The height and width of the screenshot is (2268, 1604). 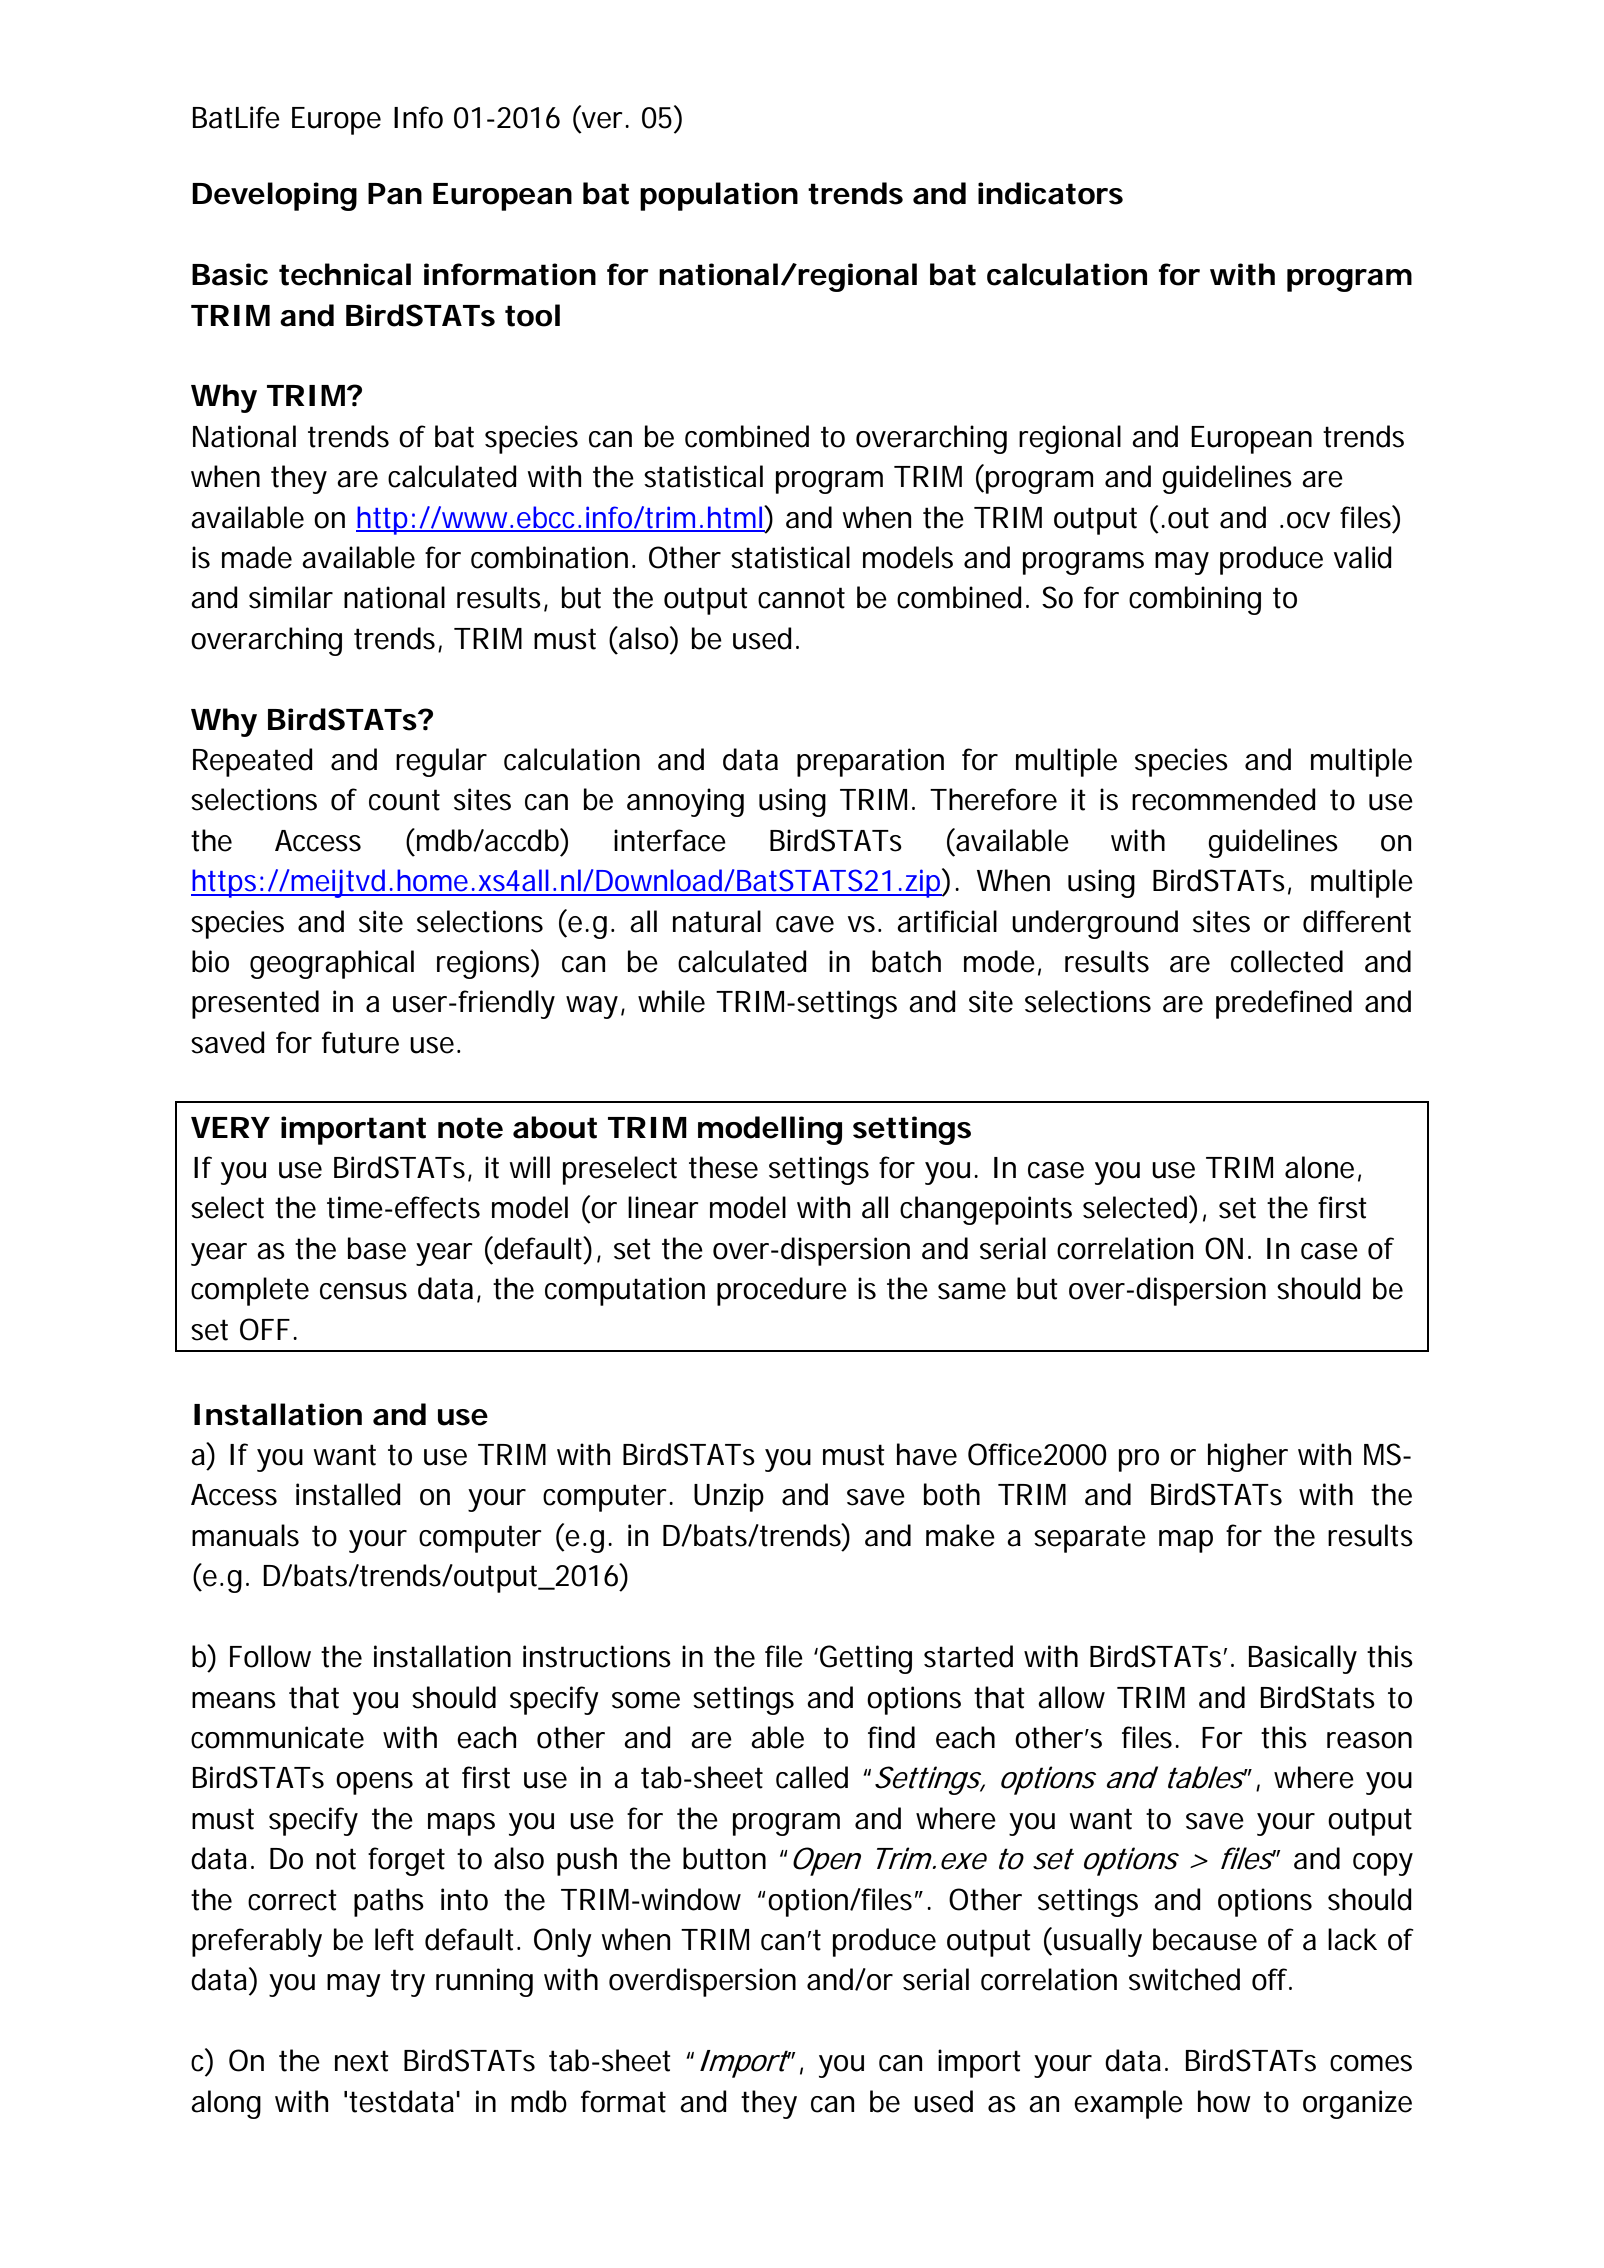 What do you see at coordinates (1050, 193) in the screenshot?
I see `indicators` at bounding box center [1050, 193].
